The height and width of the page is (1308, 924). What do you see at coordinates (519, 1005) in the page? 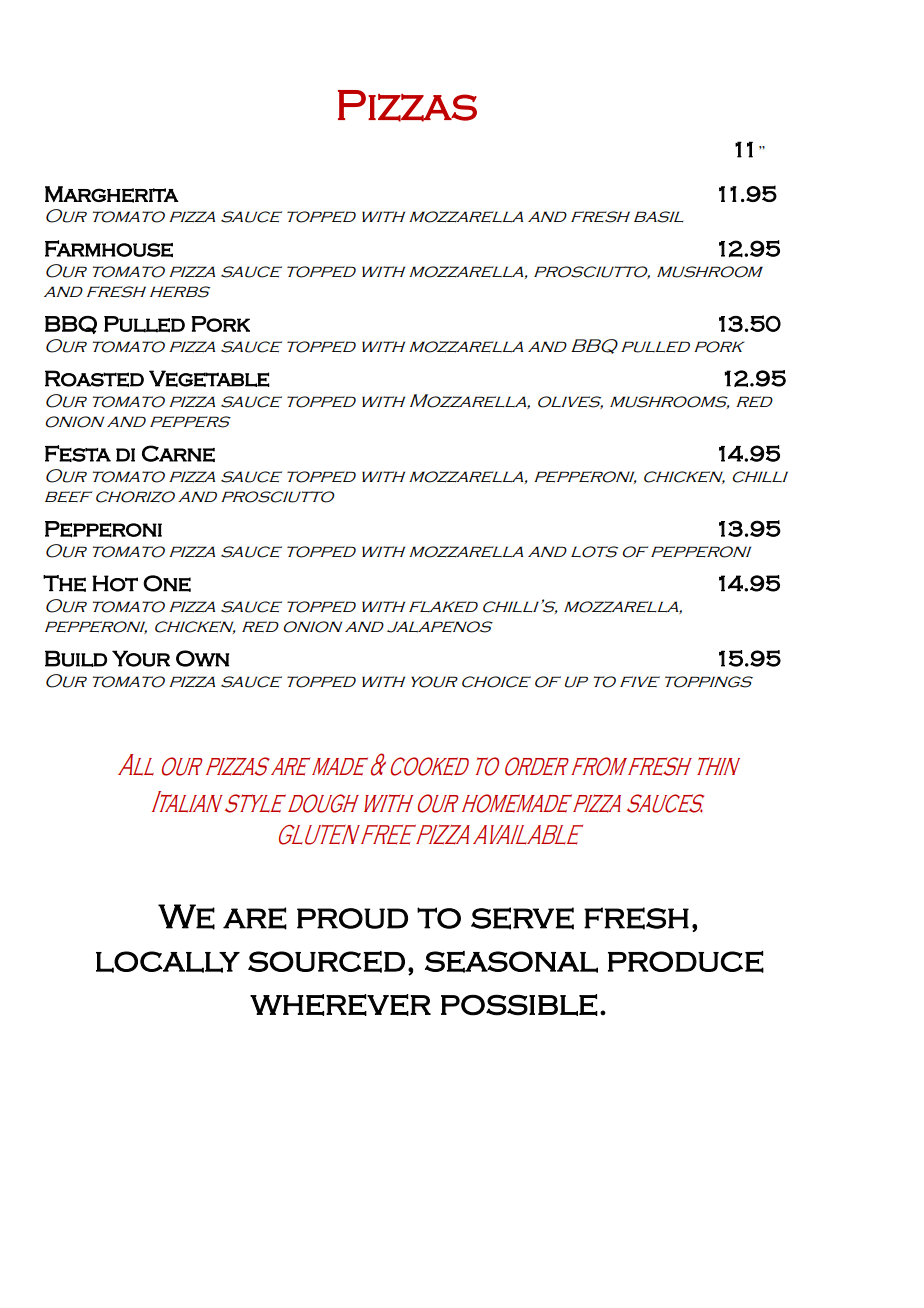
I see `possible` at bounding box center [519, 1005].
